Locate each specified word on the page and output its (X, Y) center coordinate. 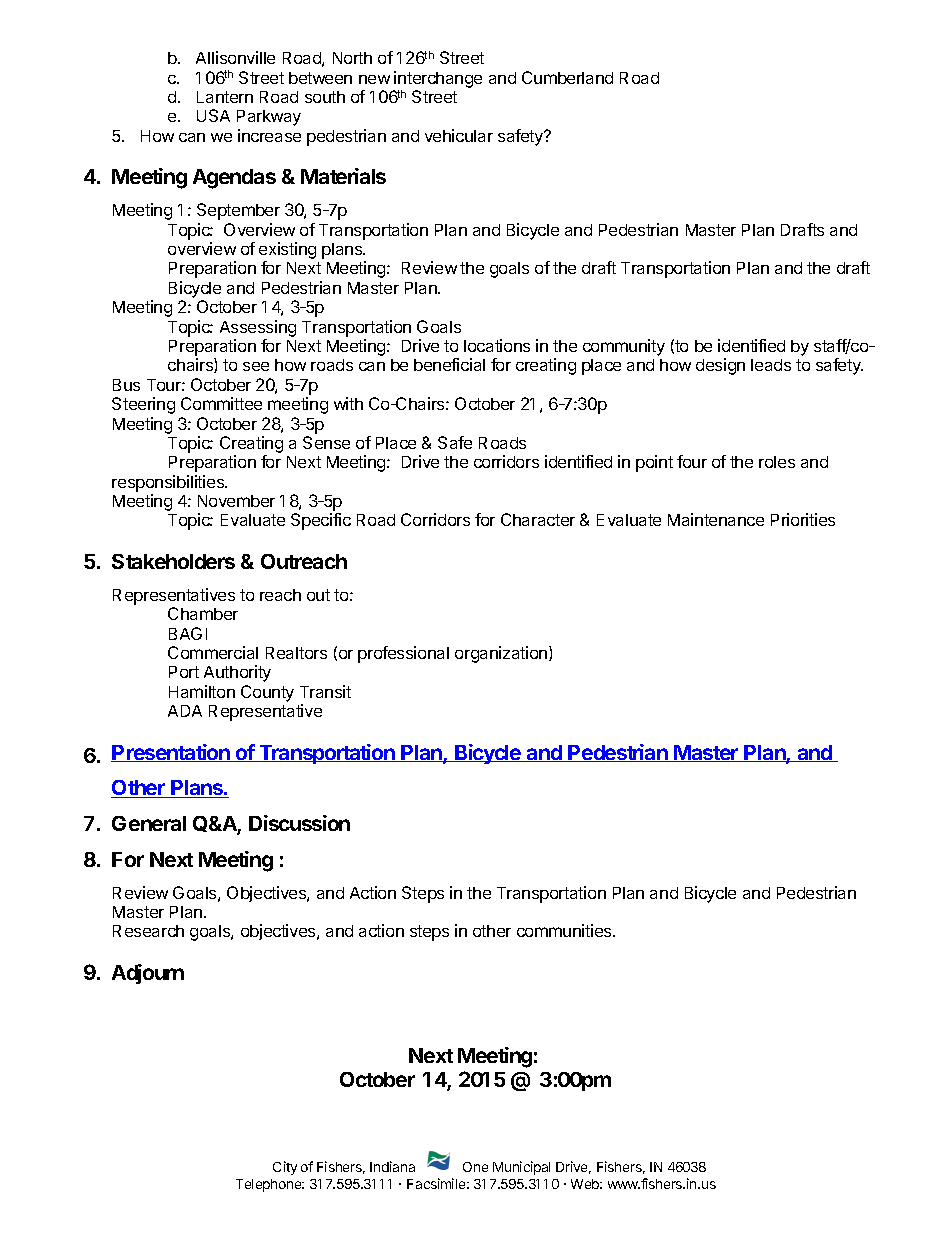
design (720, 366)
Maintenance (716, 519)
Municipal (521, 1168)
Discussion (299, 823)
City (285, 1168)
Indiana (392, 1166)
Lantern (225, 97)
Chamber (203, 613)
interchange (437, 81)
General (149, 823)
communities (566, 930)
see (256, 366)
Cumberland (567, 77)
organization (502, 654)
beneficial (449, 364)
